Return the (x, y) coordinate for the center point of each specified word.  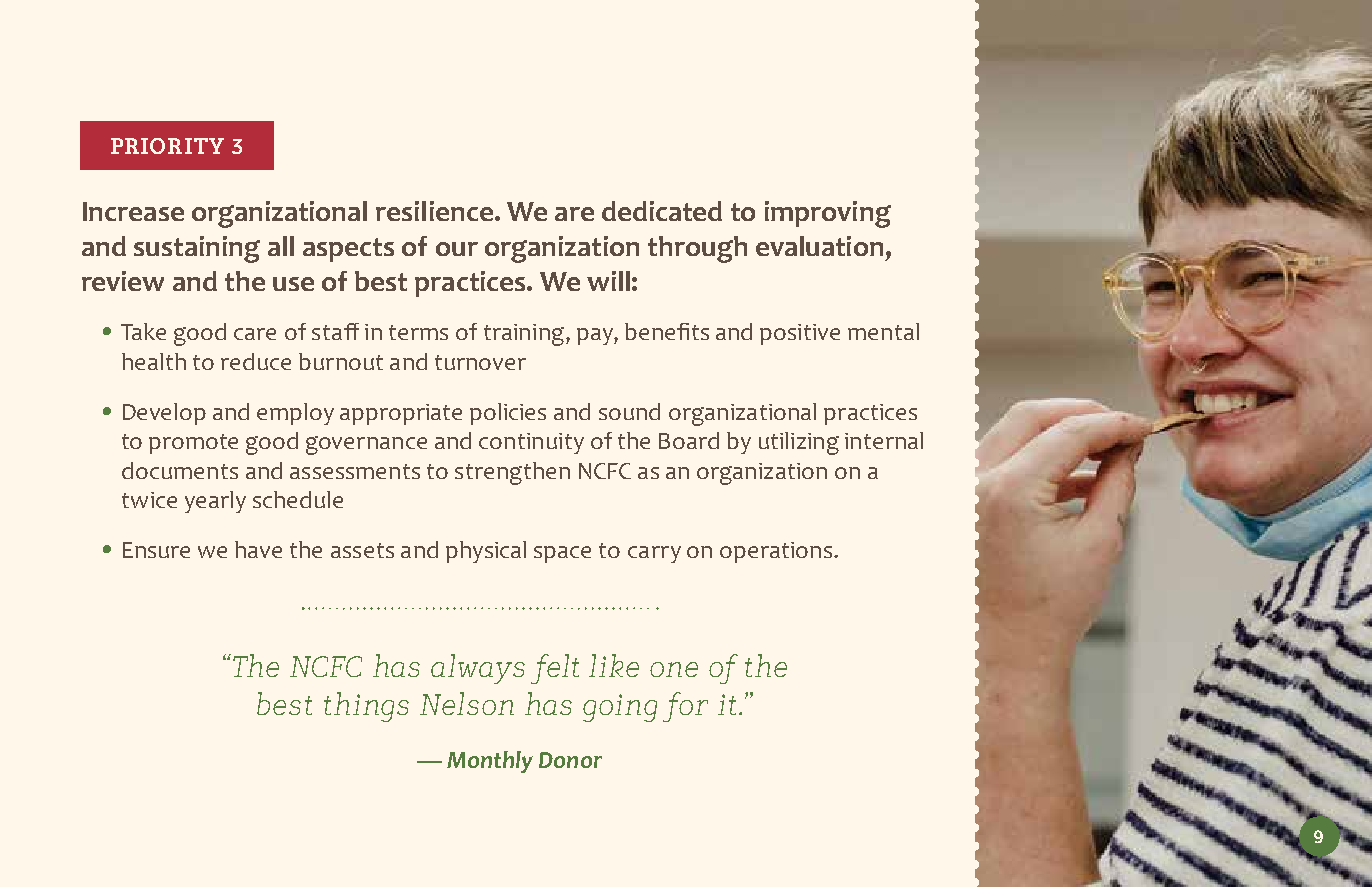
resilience (434, 211)
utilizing (799, 443)
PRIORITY (167, 146)
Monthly (490, 762)
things (366, 707)
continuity (531, 443)
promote (193, 444)
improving (828, 214)
